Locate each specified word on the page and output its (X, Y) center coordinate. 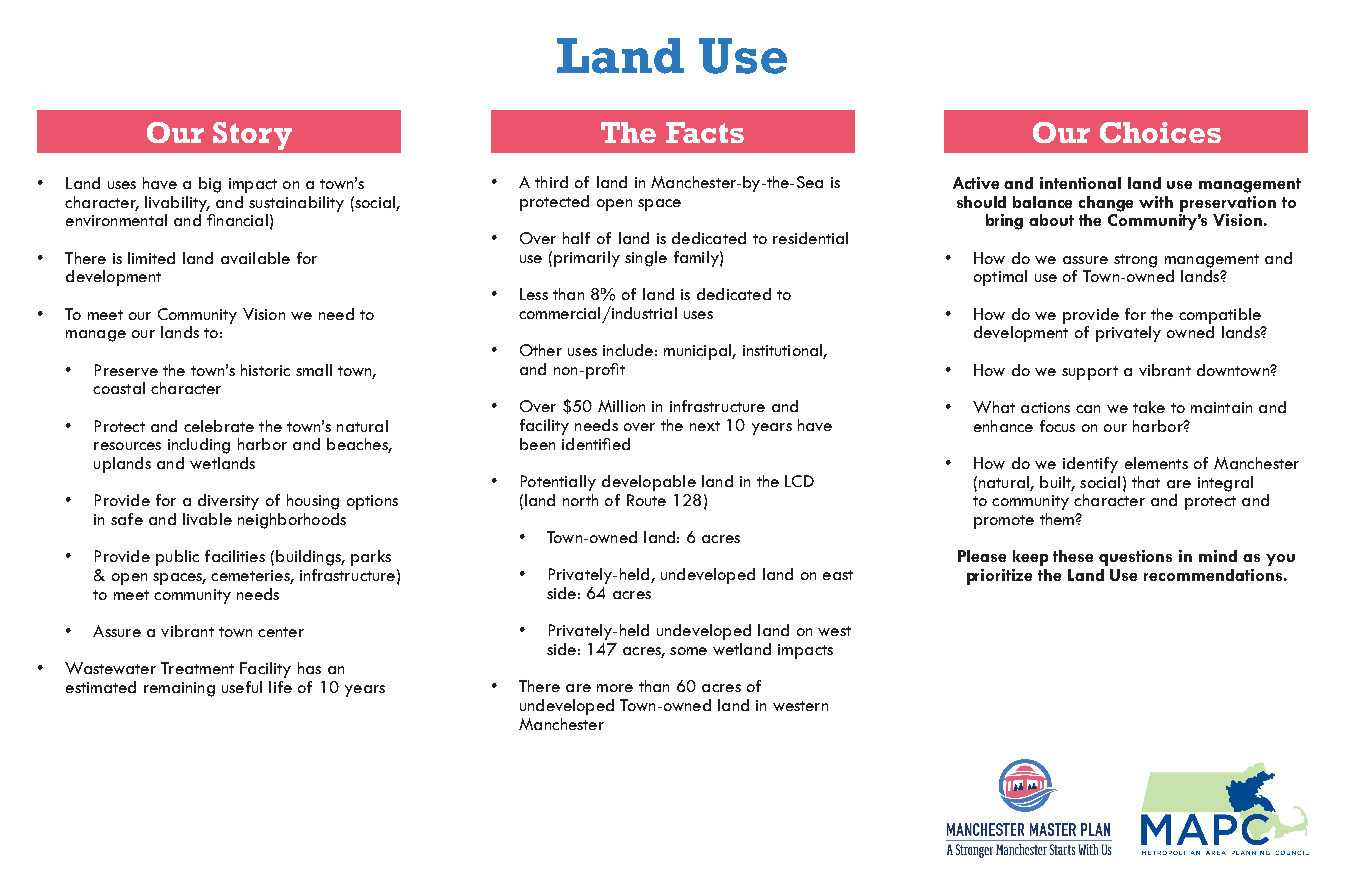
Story (252, 136)
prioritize (999, 577)
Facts (705, 132)
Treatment (197, 668)
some (688, 651)
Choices (1160, 132)
